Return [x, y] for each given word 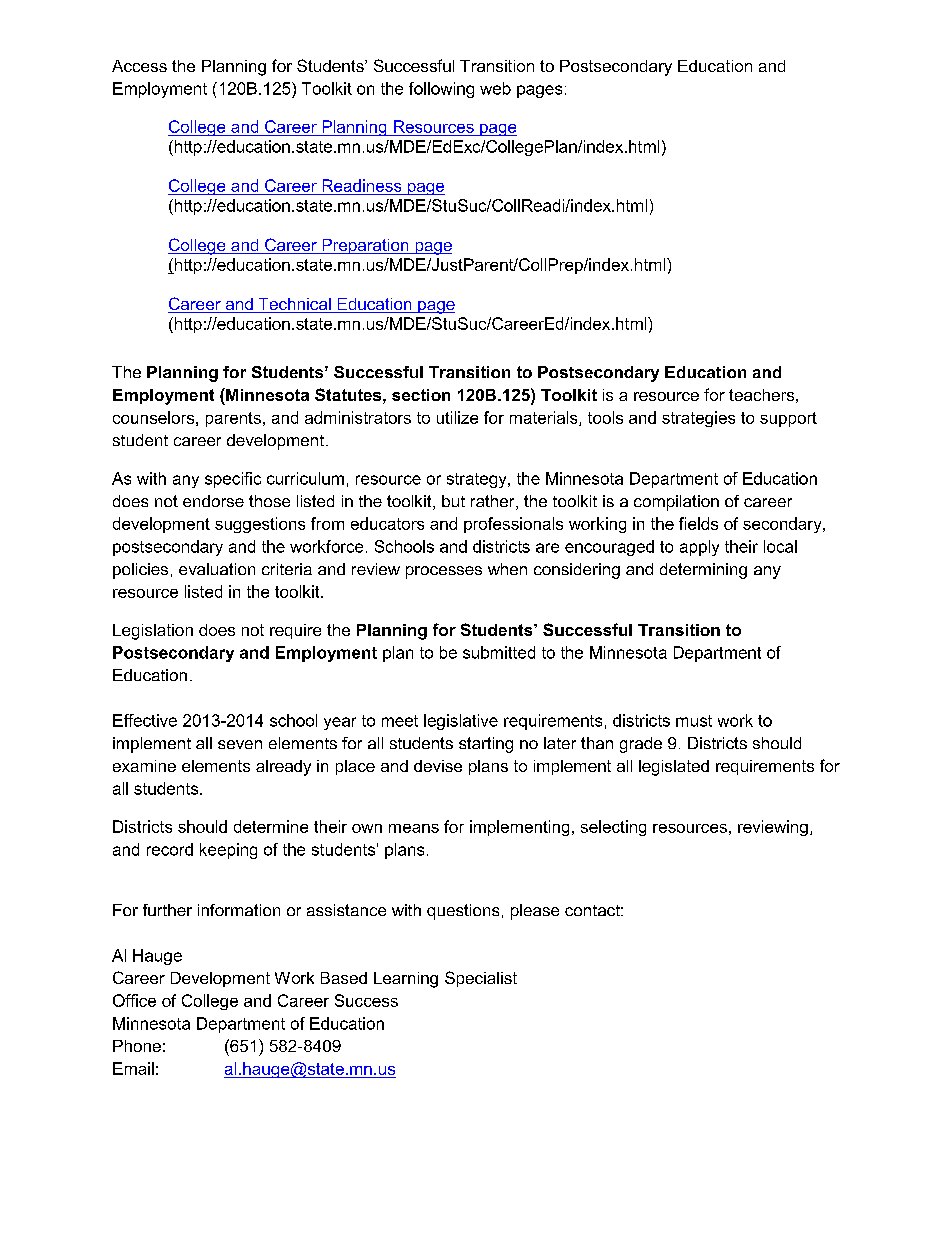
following [441, 90]
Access [139, 66]
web [495, 88]
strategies [698, 419]
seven [240, 744]
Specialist [481, 979]
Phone [137, 1046]
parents [233, 419]
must [694, 721]
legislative [461, 722]
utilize [457, 417]
